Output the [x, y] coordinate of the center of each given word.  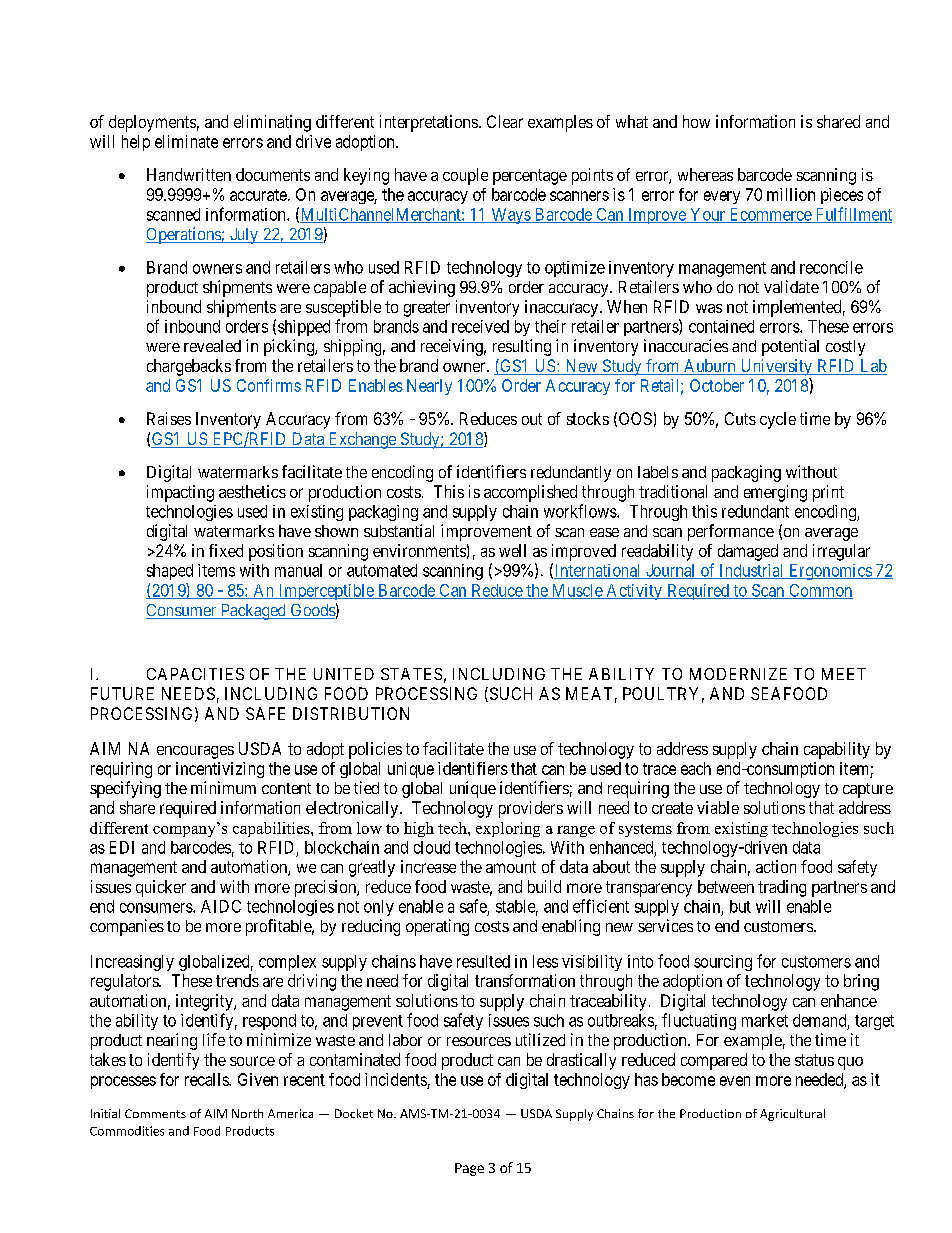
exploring [508, 829]
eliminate [186, 141]
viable [718, 807]
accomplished [530, 493]
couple [465, 176]
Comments [155, 1113]
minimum [223, 787]
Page [469, 1169]
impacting [180, 493]
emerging [775, 493]
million [791, 194]
